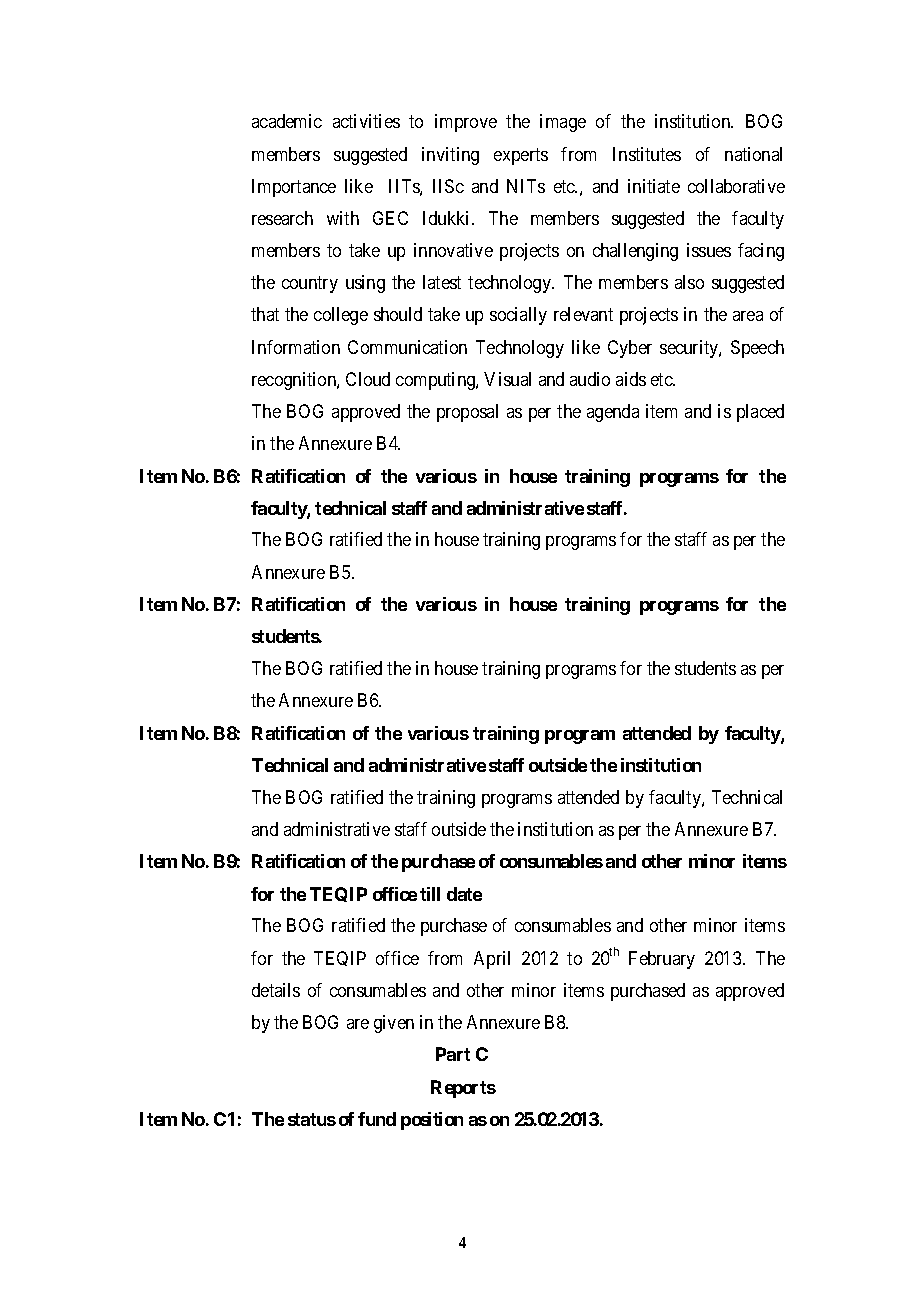 This screenshot has width=924, height=1308. I want to click on Cloud, so click(368, 379).
